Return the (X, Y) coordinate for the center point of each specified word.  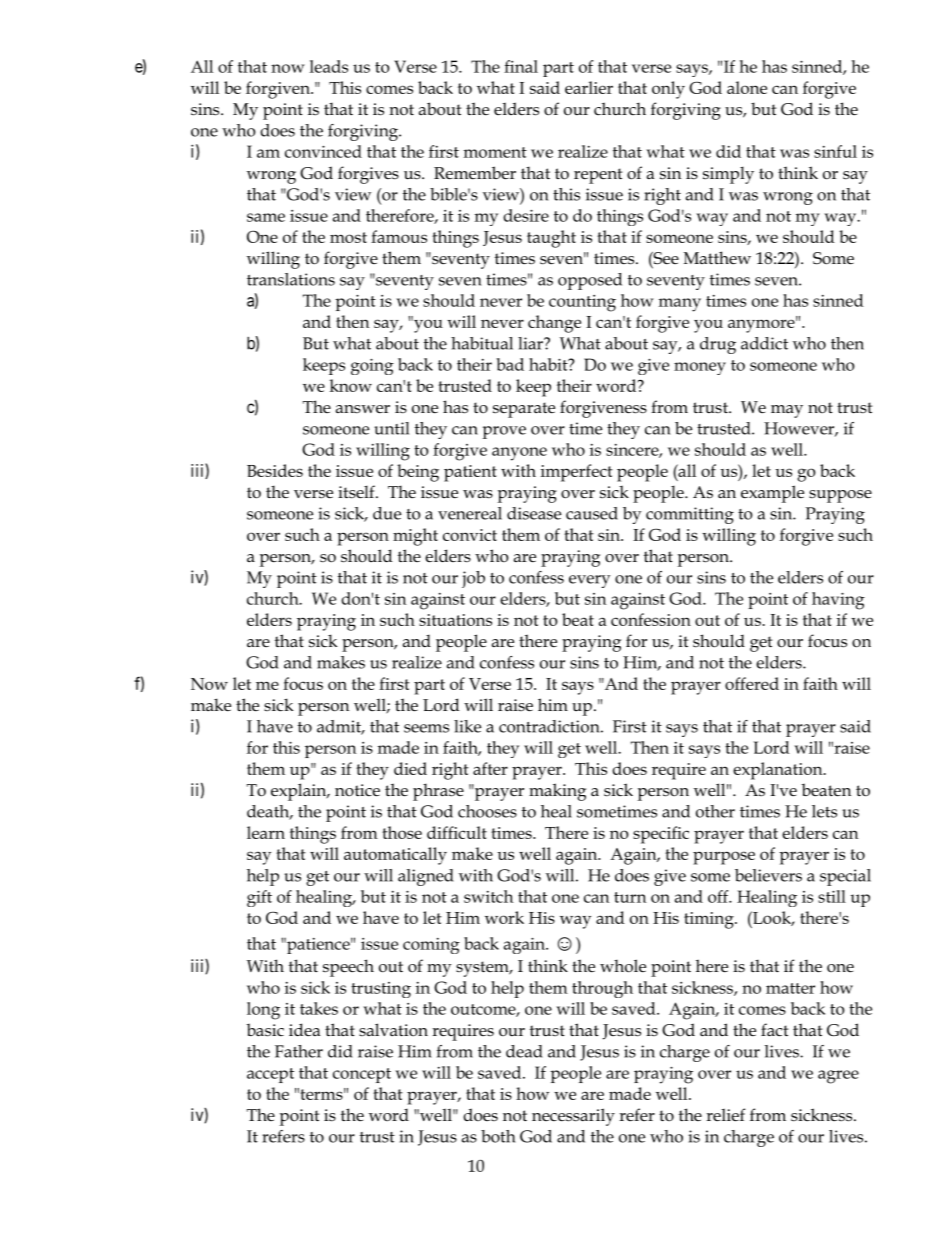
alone (747, 87)
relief (725, 1115)
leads (329, 66)
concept (362, 1075)
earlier (589, 87)
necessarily (573, 1117)
